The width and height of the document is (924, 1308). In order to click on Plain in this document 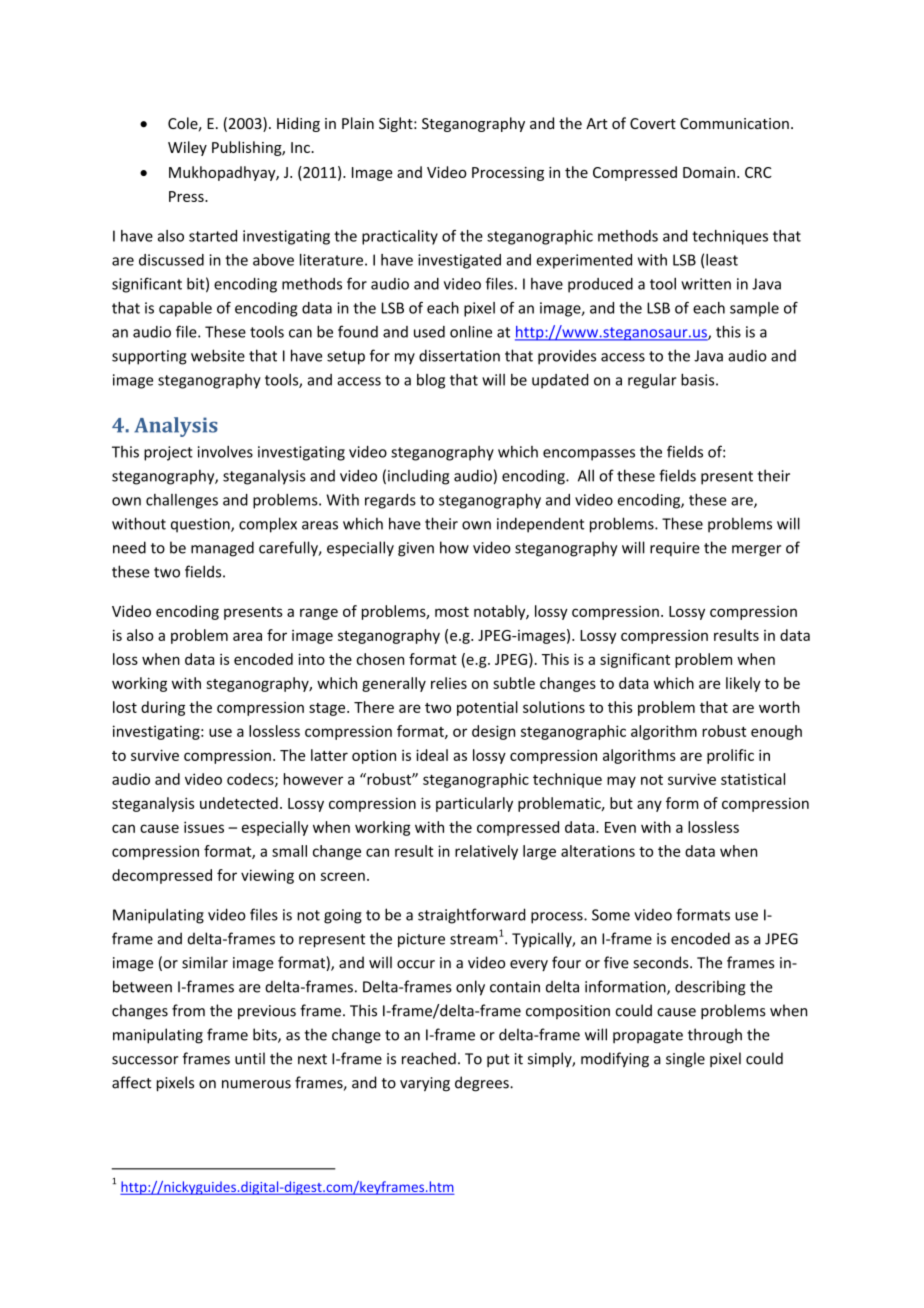, I will do `click(358, 123)`.
